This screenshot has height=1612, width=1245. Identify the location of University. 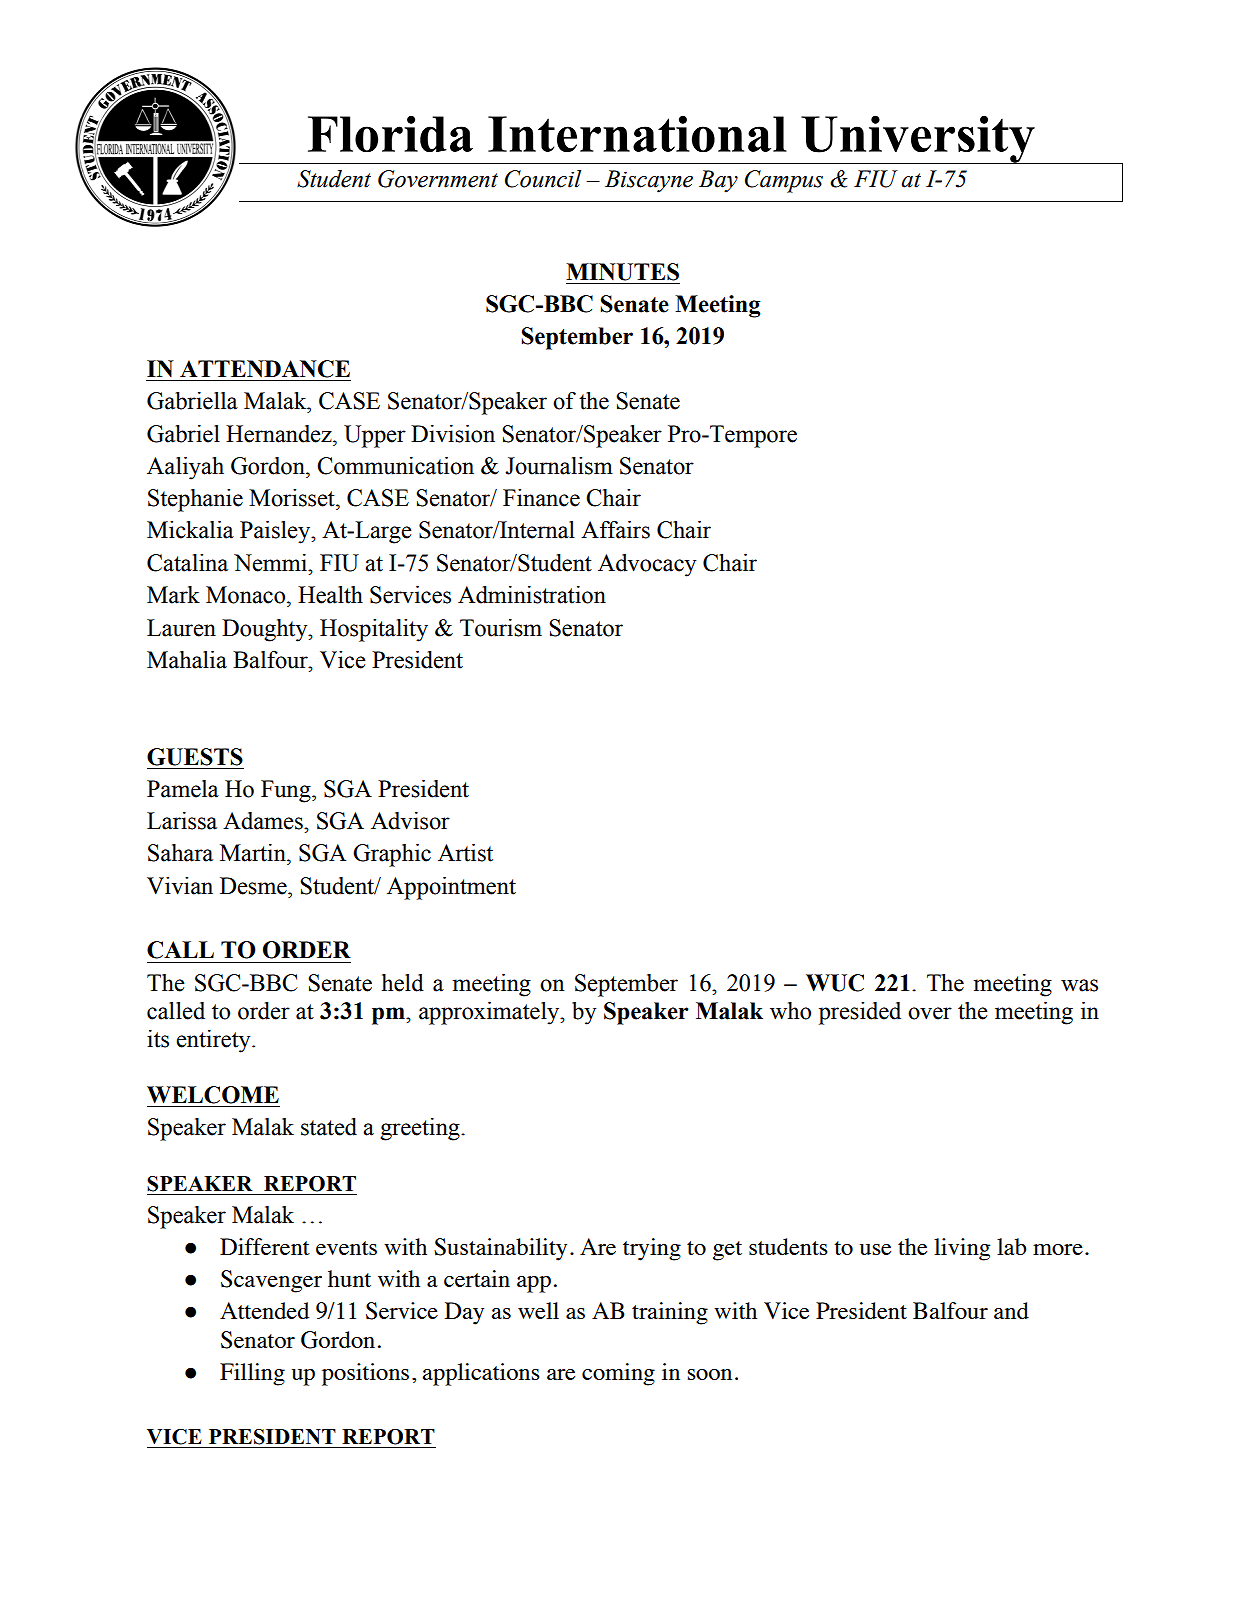
(918, 139).
